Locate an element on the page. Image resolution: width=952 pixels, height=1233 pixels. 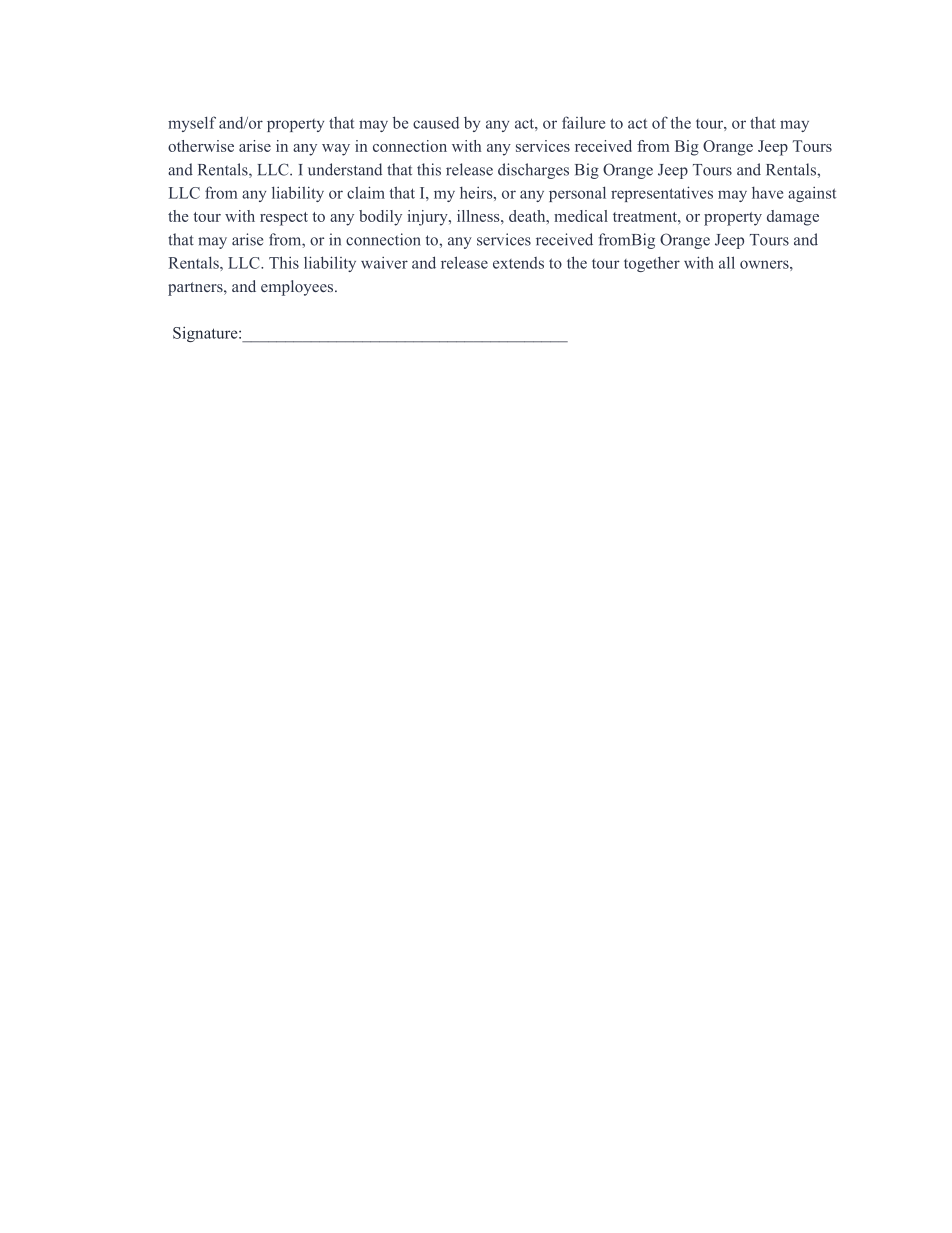
all is located at coordinates (727, 262).
